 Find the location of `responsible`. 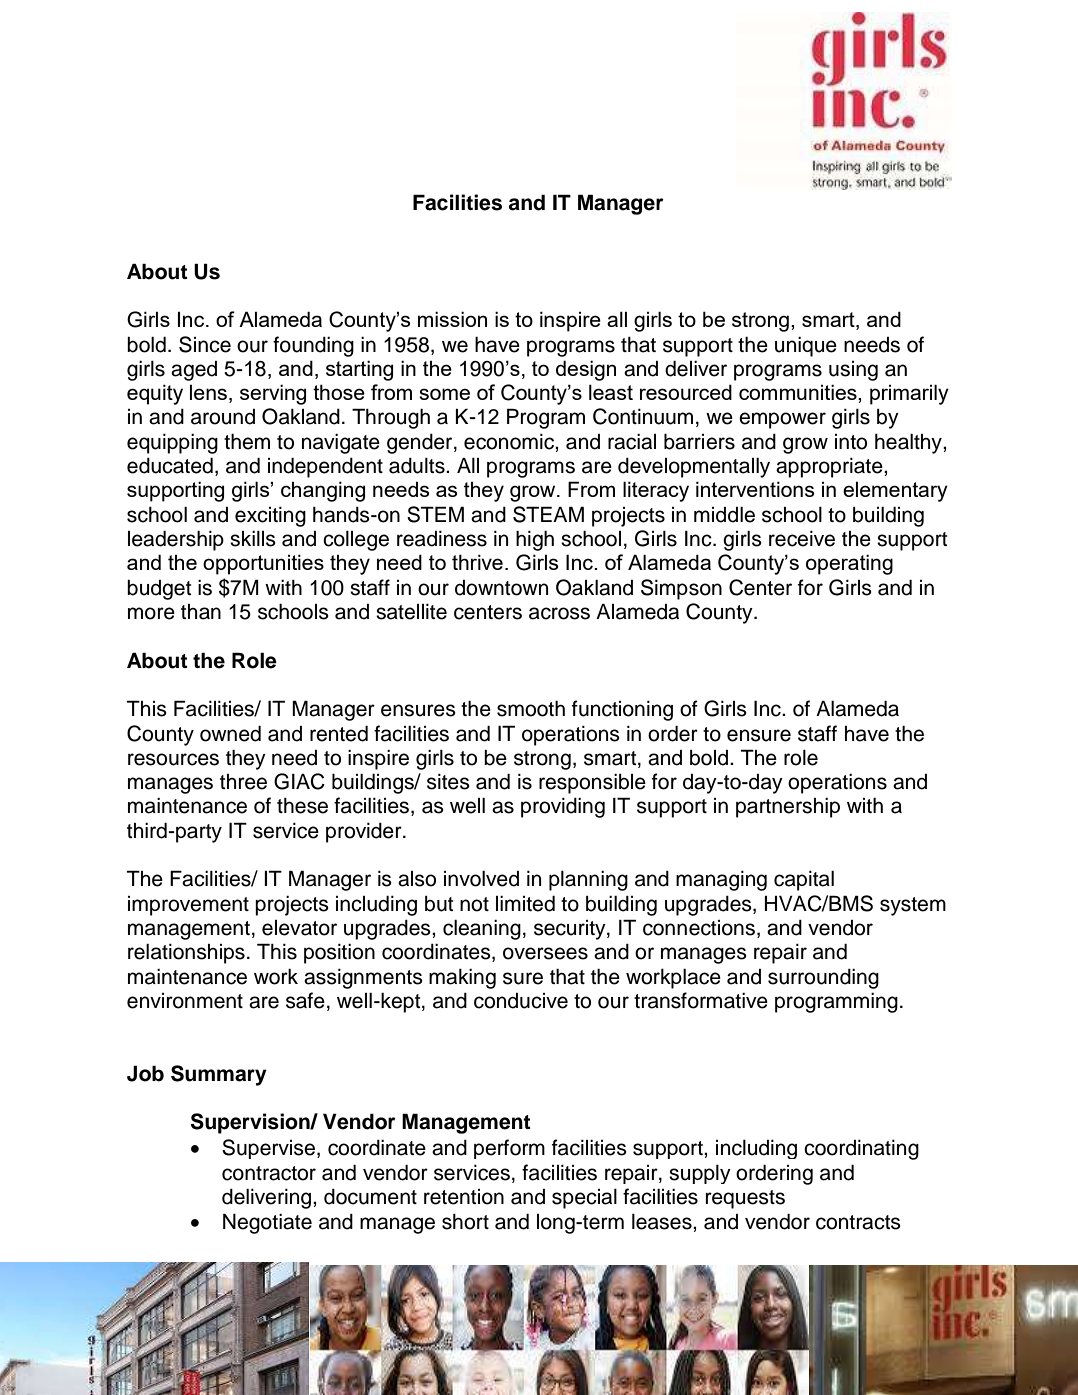

responsible is located at coordinates (592, 784).
